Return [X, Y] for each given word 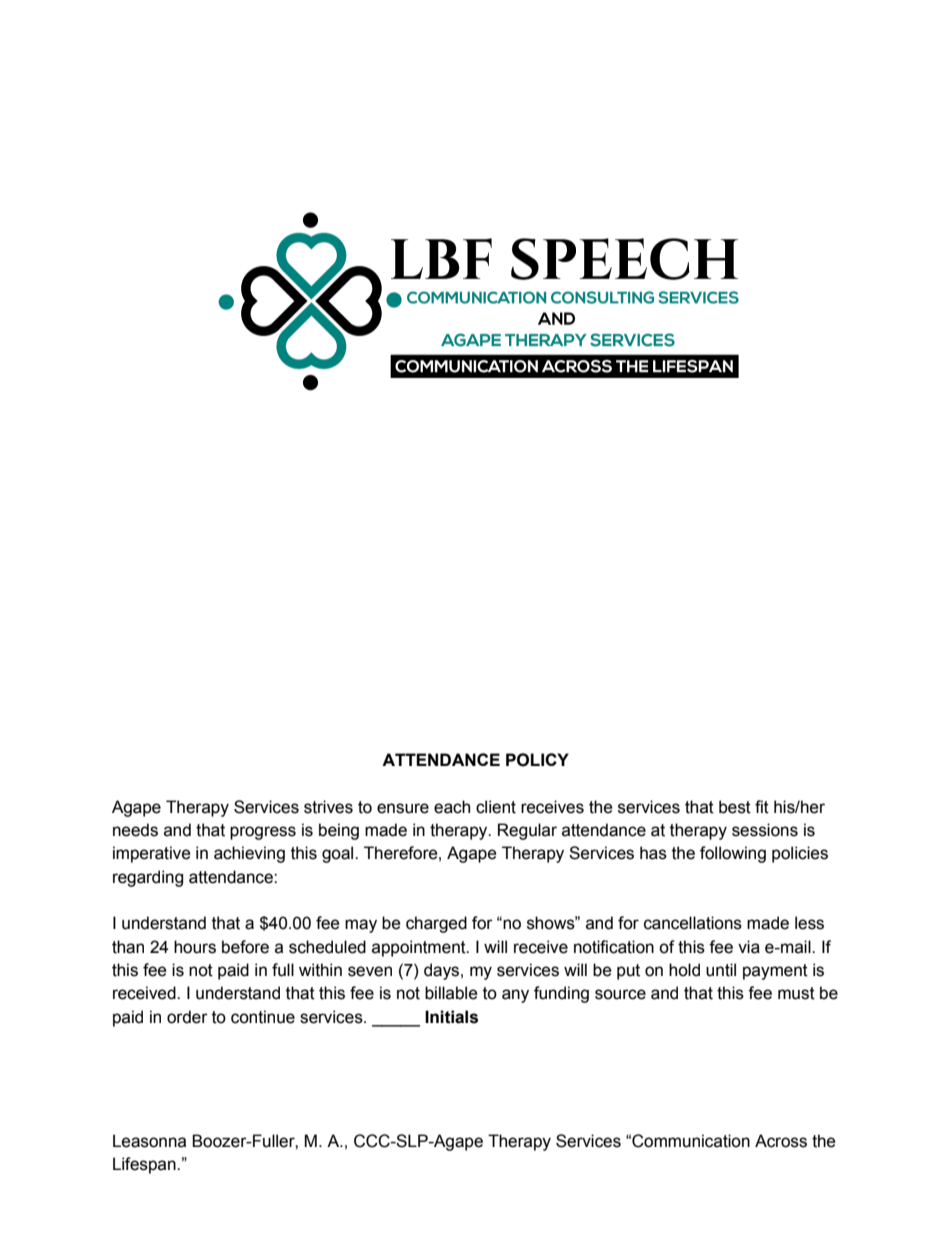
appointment [420, 948]
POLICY [537, 760]
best [735, 807]
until [721, 970]
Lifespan [145, 1165]
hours [195, 947]
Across [781, 1141]
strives [328, 807]
